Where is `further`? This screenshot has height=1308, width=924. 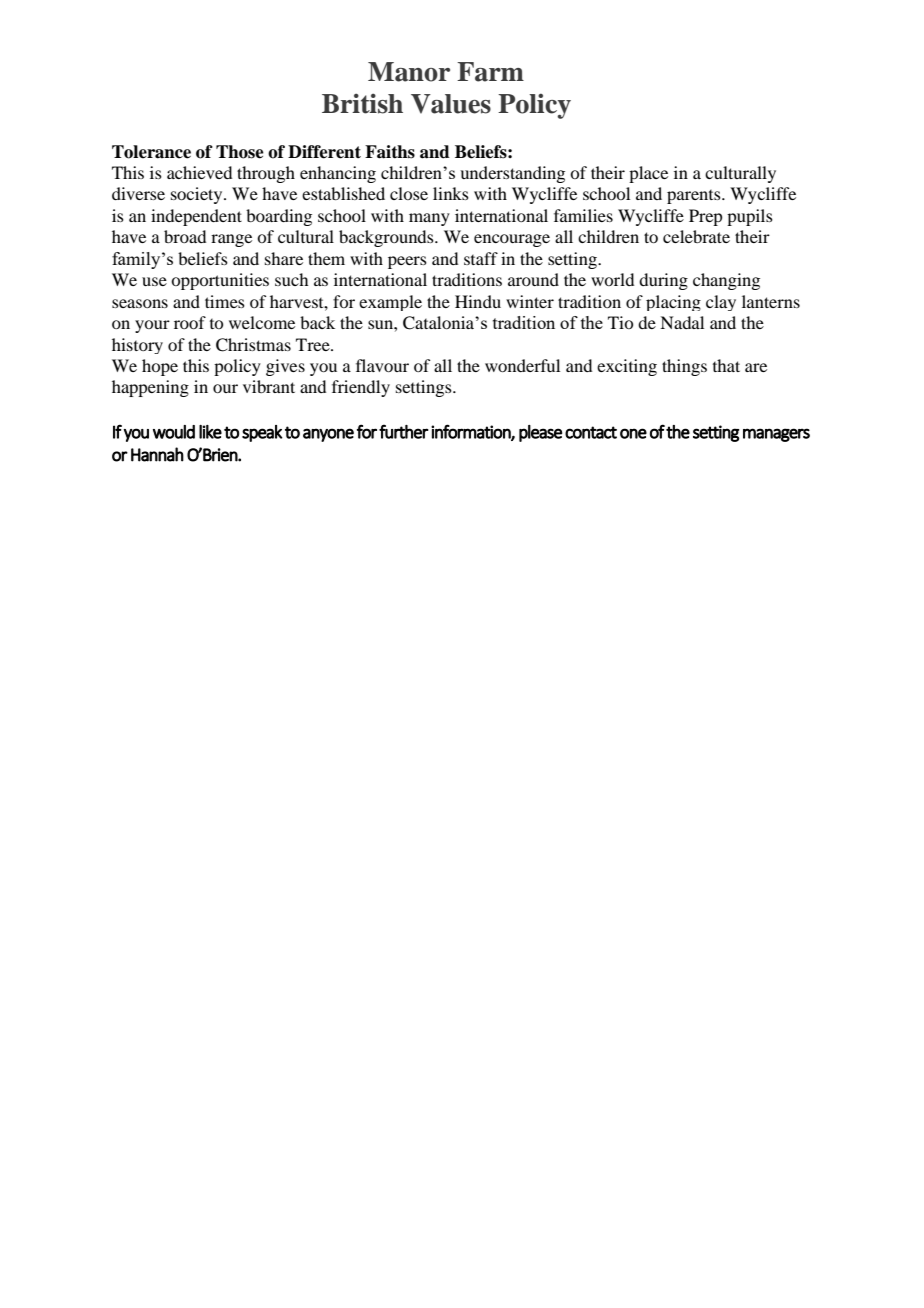 further is located at coordinates (404, 431).
